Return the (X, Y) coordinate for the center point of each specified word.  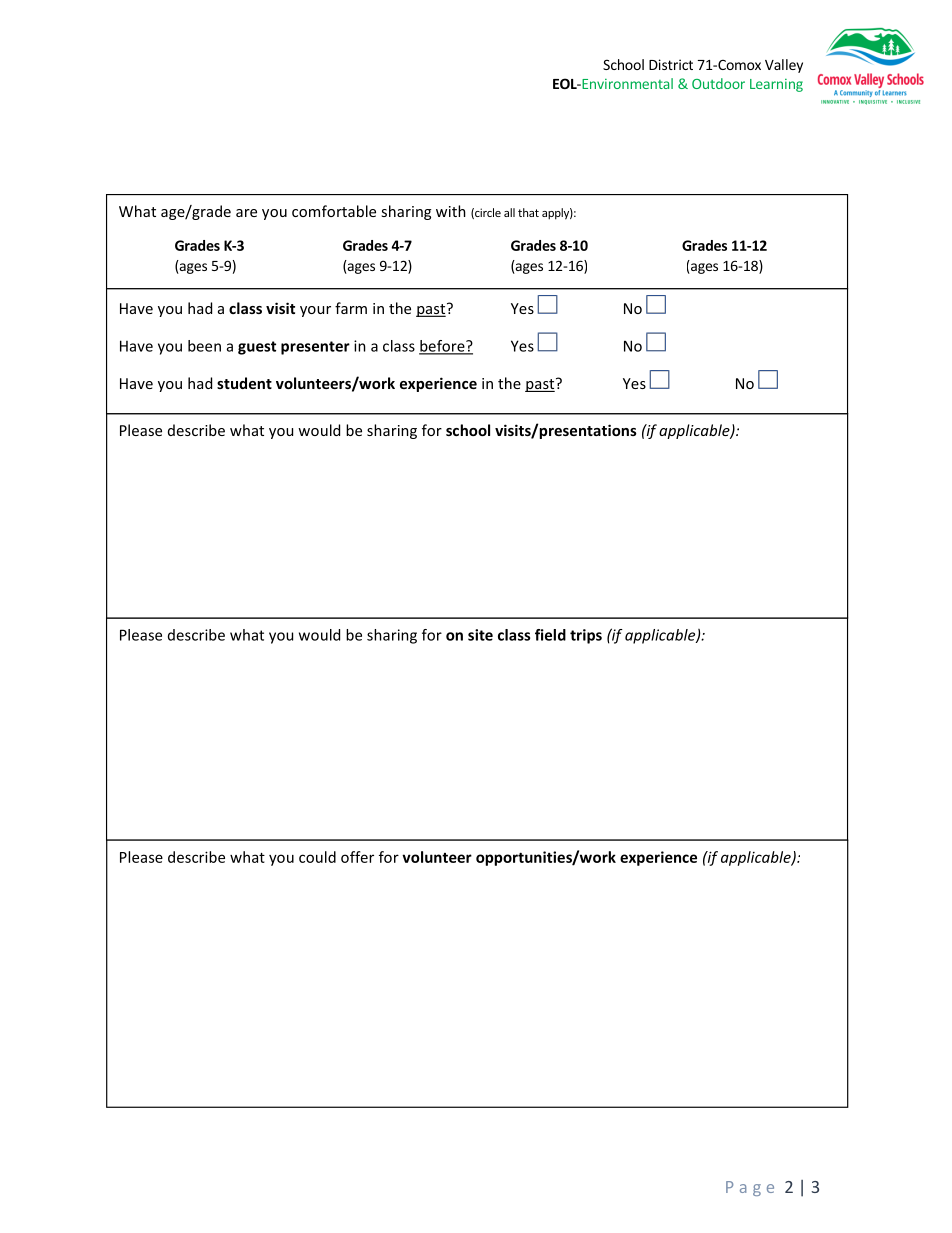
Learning (776, 85)
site (480, 635)
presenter (315, 348)
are (246, 213)
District (671, 64)
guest (257, 348)
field (550, 635)
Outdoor (718, 83)
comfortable (334, 211)
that (528, 212)
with (451, 211)
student (244, 383)
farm (351, 308)
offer (357, 857)
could (317, 857)
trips (586, 636)
